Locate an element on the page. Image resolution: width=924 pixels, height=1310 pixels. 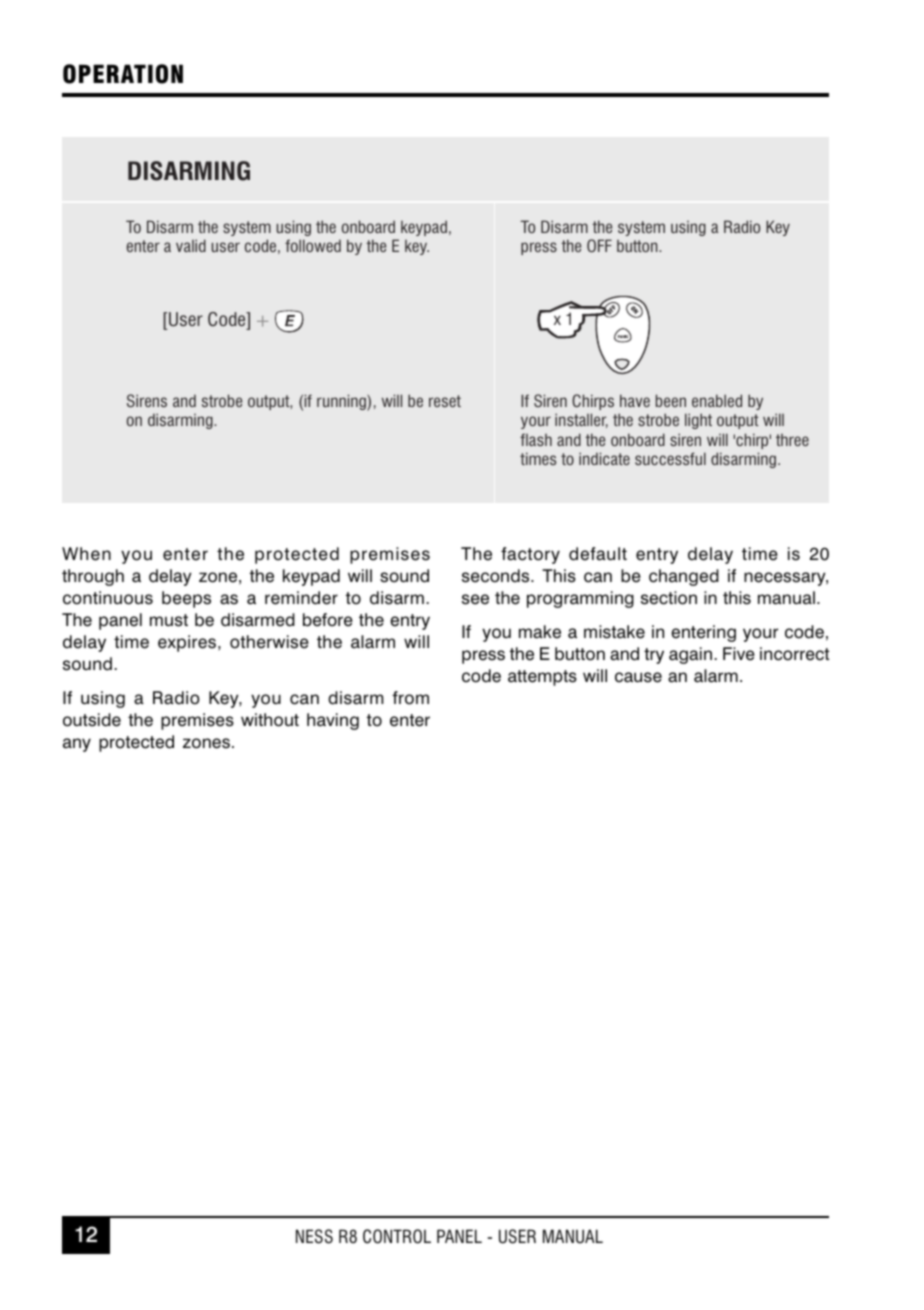
reset is located at coordinates (445, 401).
